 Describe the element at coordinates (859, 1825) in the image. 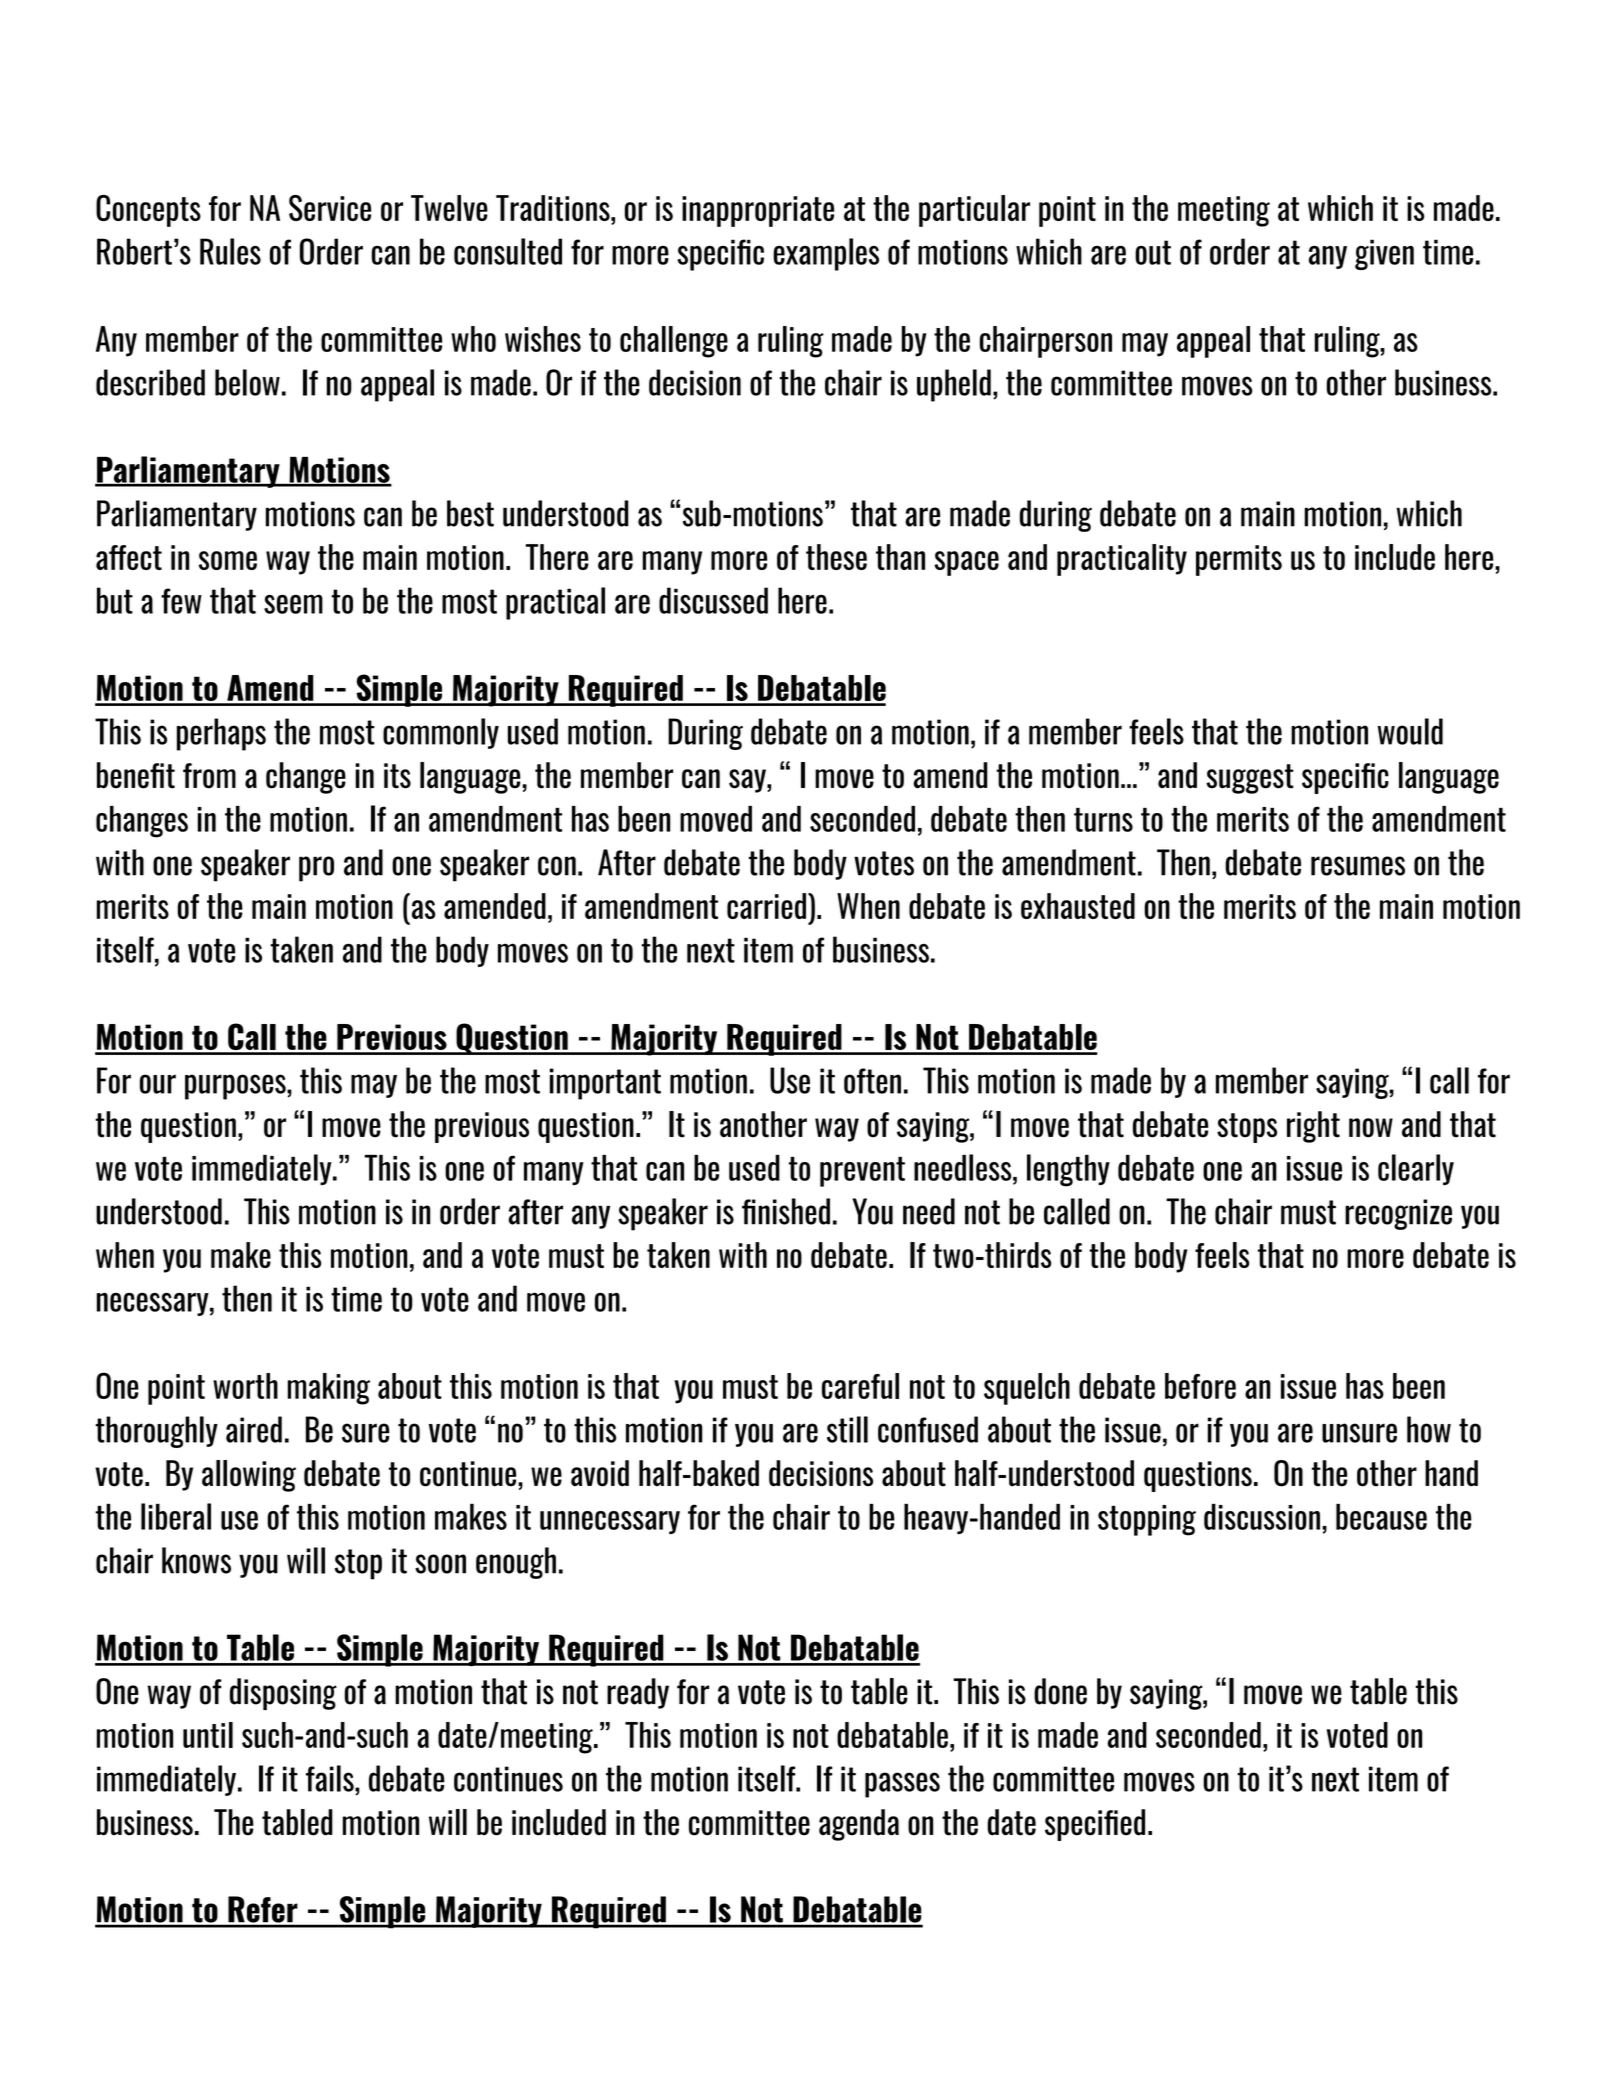

I see `agenda` at that location.
